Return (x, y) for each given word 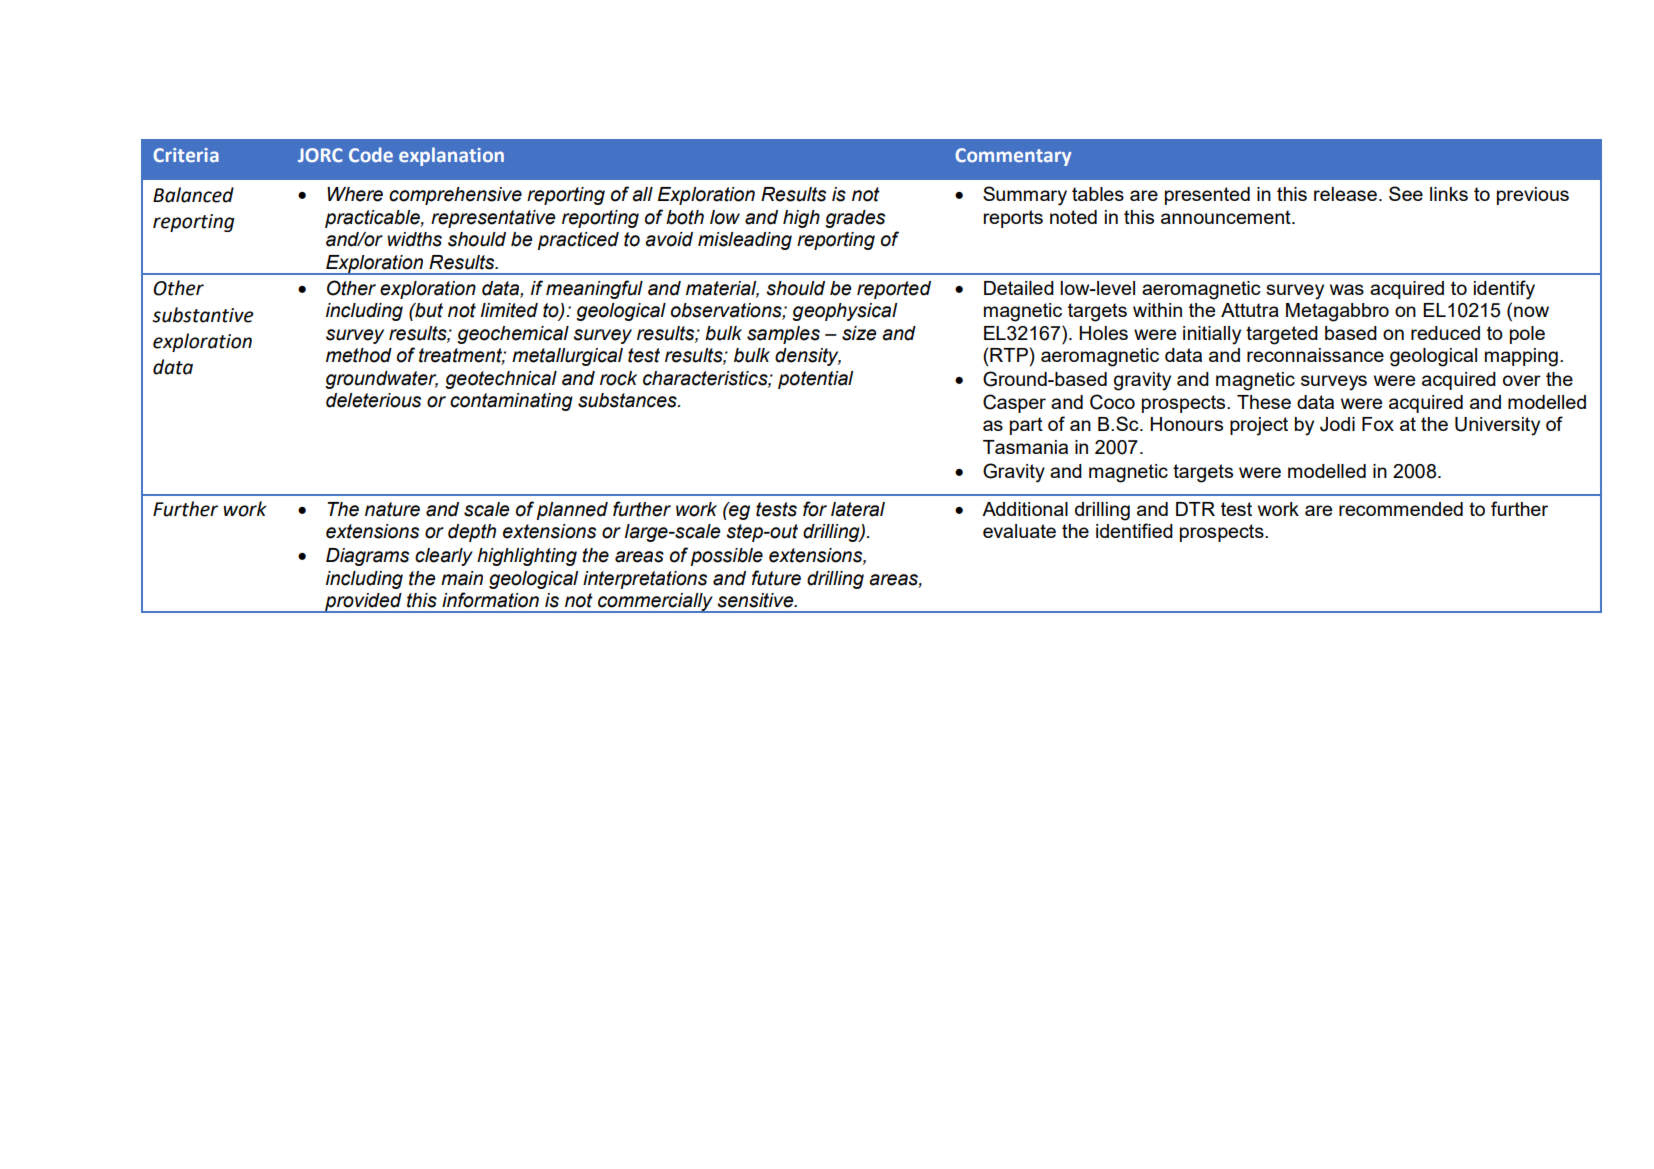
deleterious (373, 400)
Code (371, 154)
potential (815, 380)
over (1522, 380)
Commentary (1013, 157)
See (1406, 193)
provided (363, 603)
